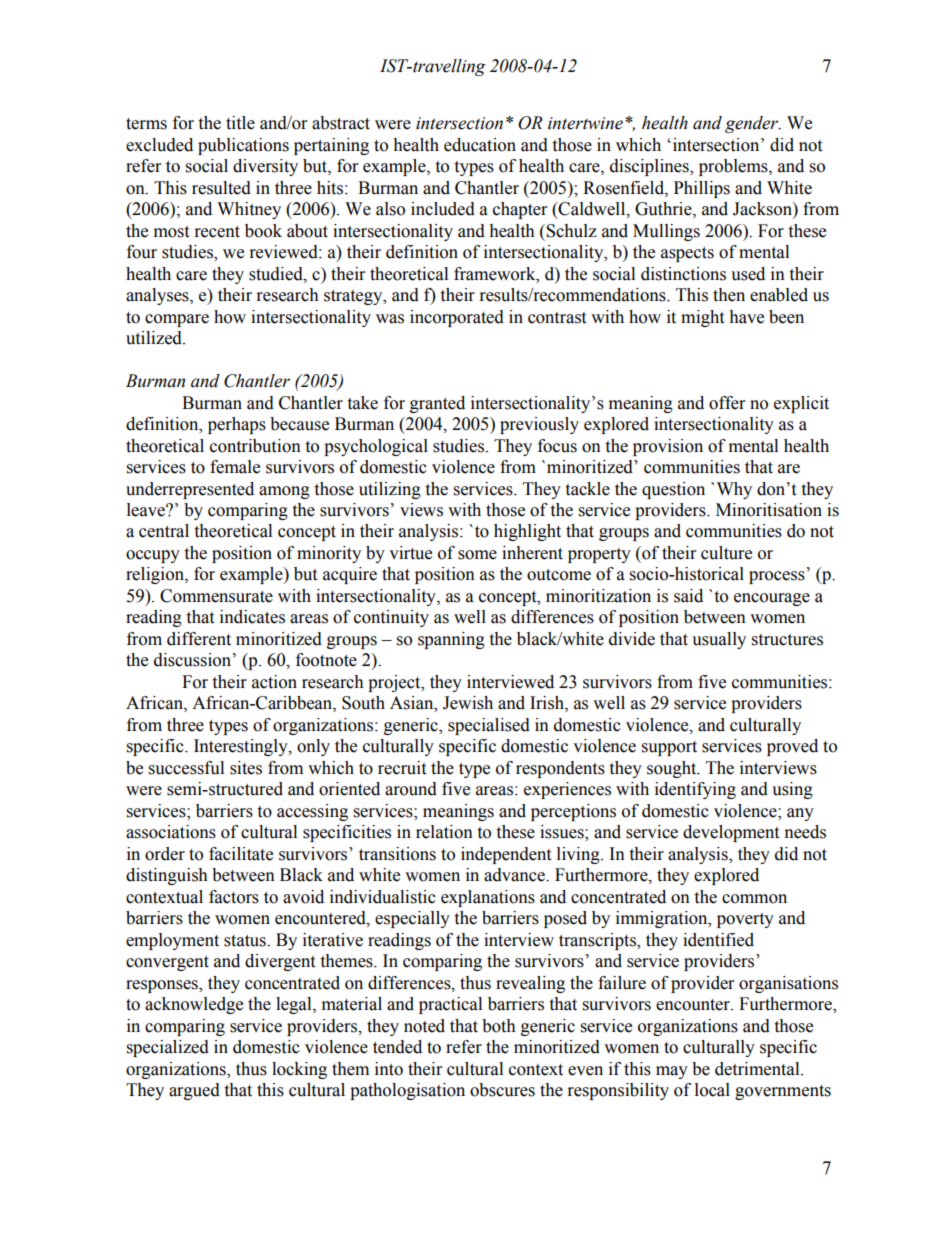 Image resolution: width=952 pixels, height=1233 pixels. Describe the element at coordinates (241, 854) in the image. I see `facilitate` at that location.
